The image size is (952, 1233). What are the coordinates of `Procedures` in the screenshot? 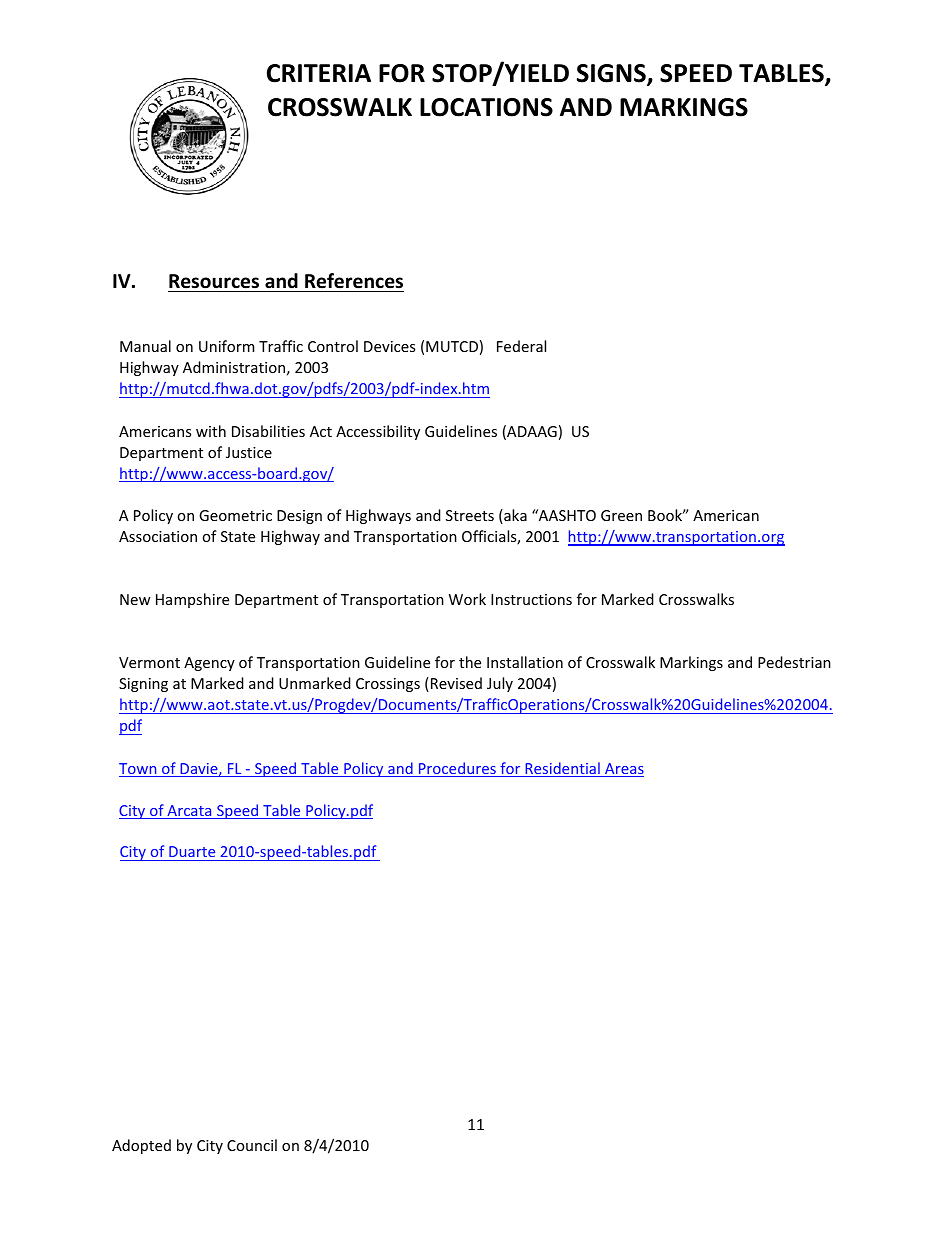 It's located at (457, 769).
